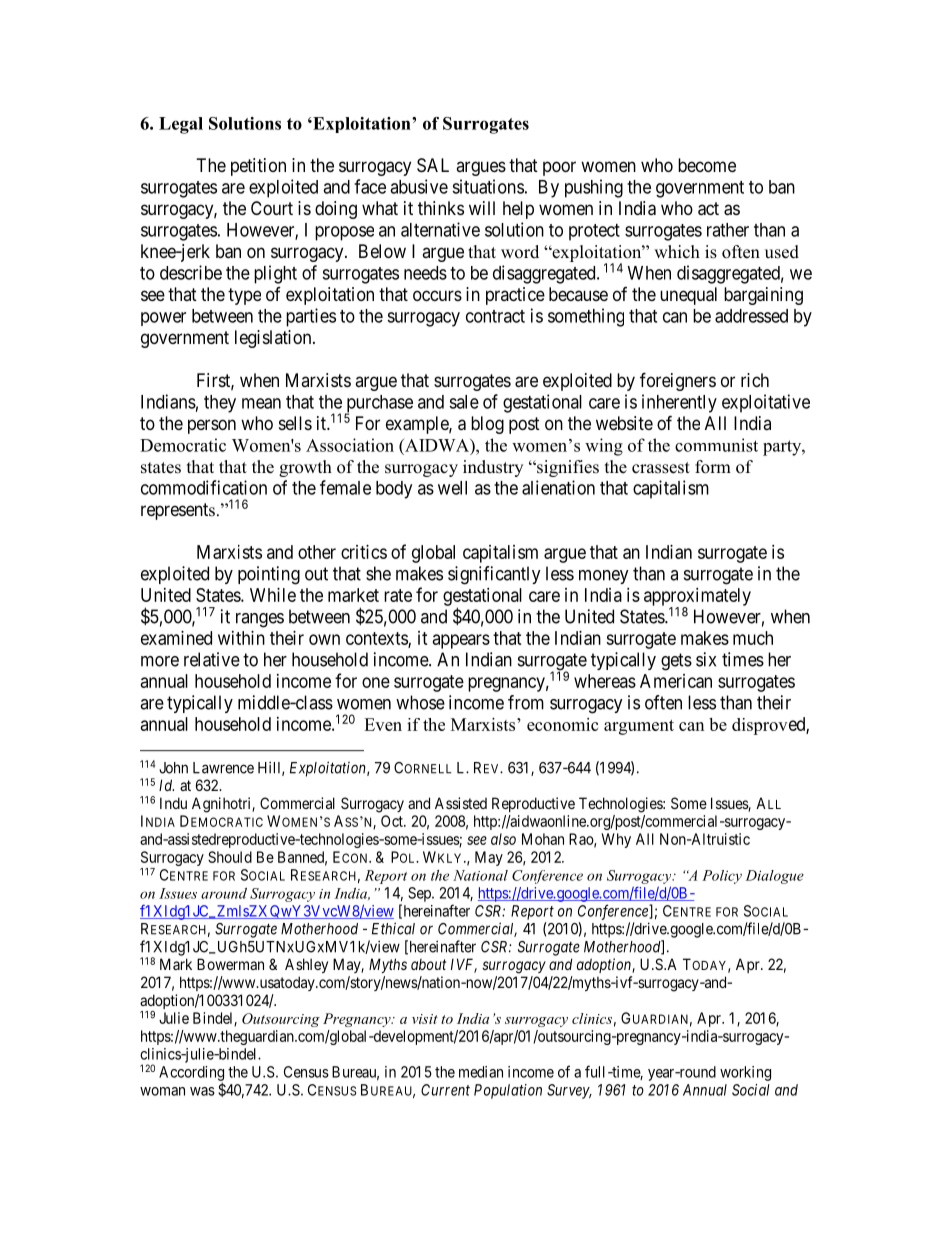 The width and height of the document is (952, 1233). What do you see at coordinates (481, 1072) in the document?
I see `median` at bounding box center [481, 1072].
